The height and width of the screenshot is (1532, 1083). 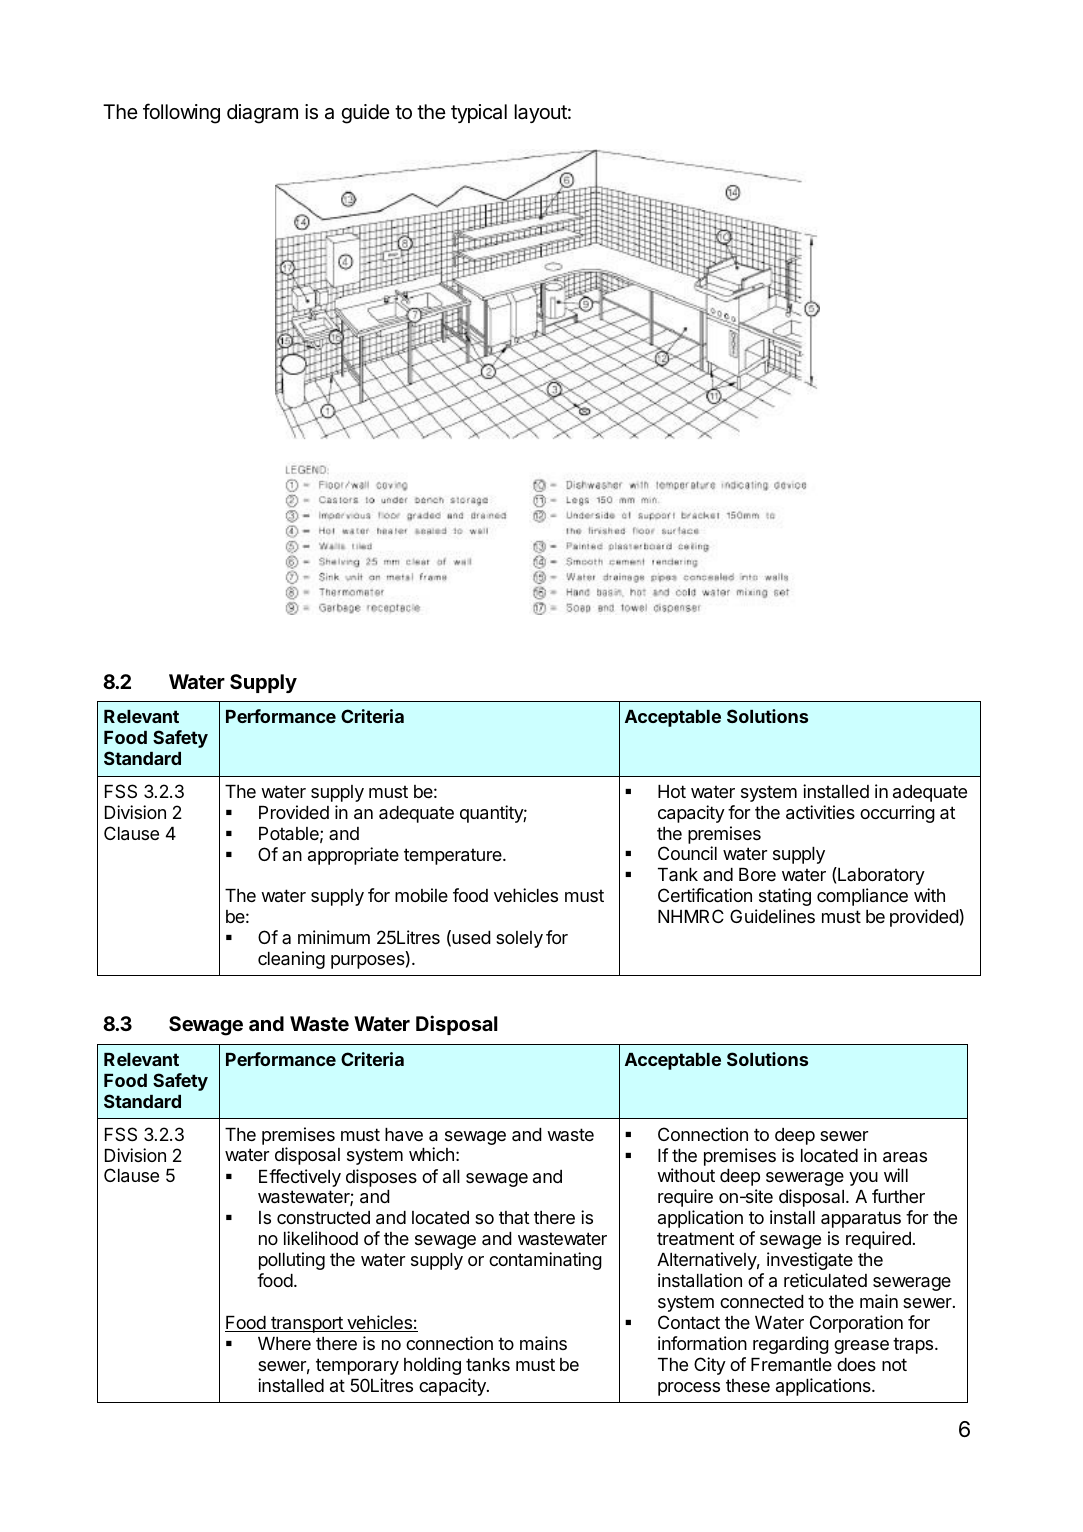 I want to click on contaminating, so click(x=545, y=1261).
